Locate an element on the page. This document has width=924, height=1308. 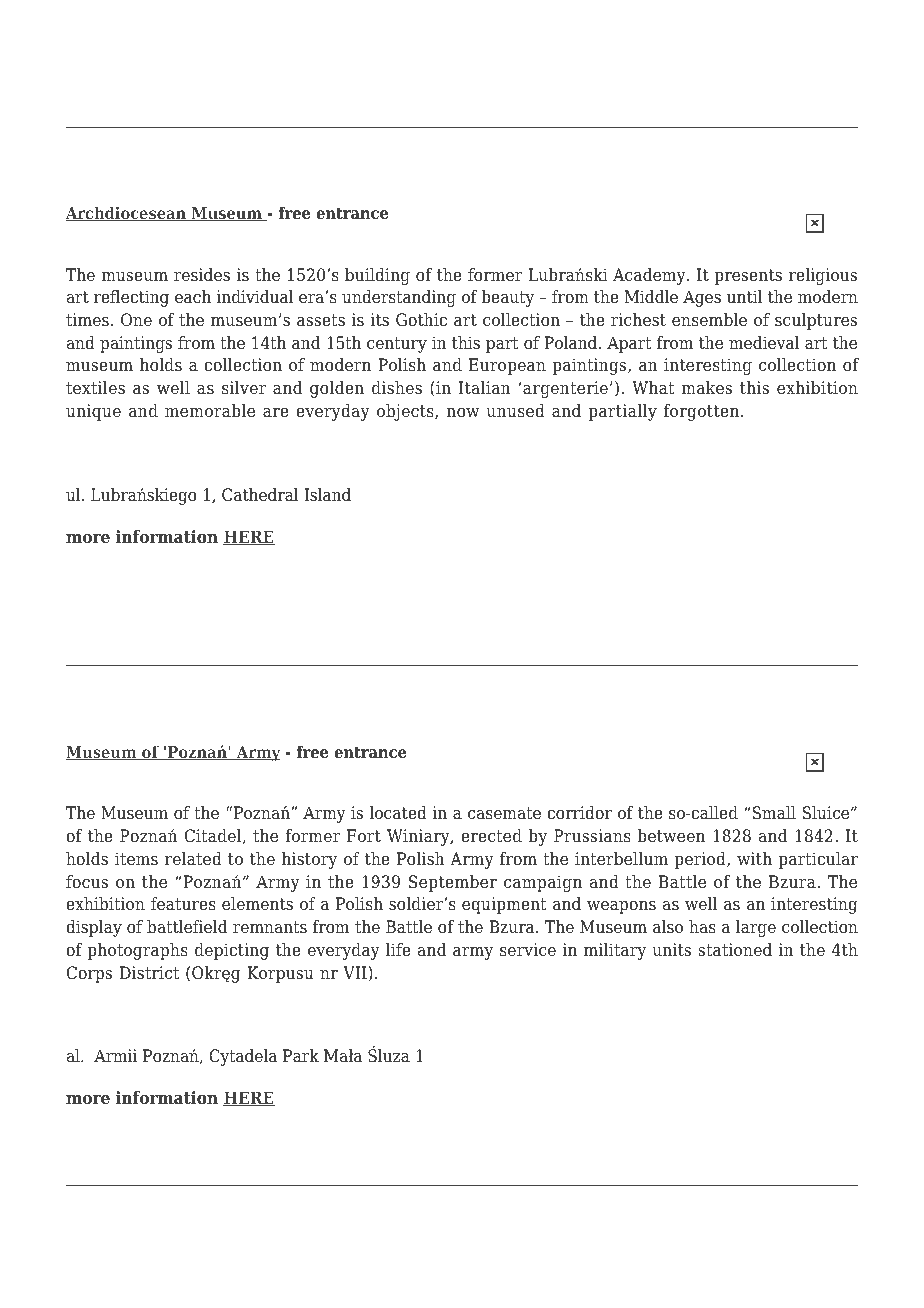
beauty is located at coordinates (507, 298).
